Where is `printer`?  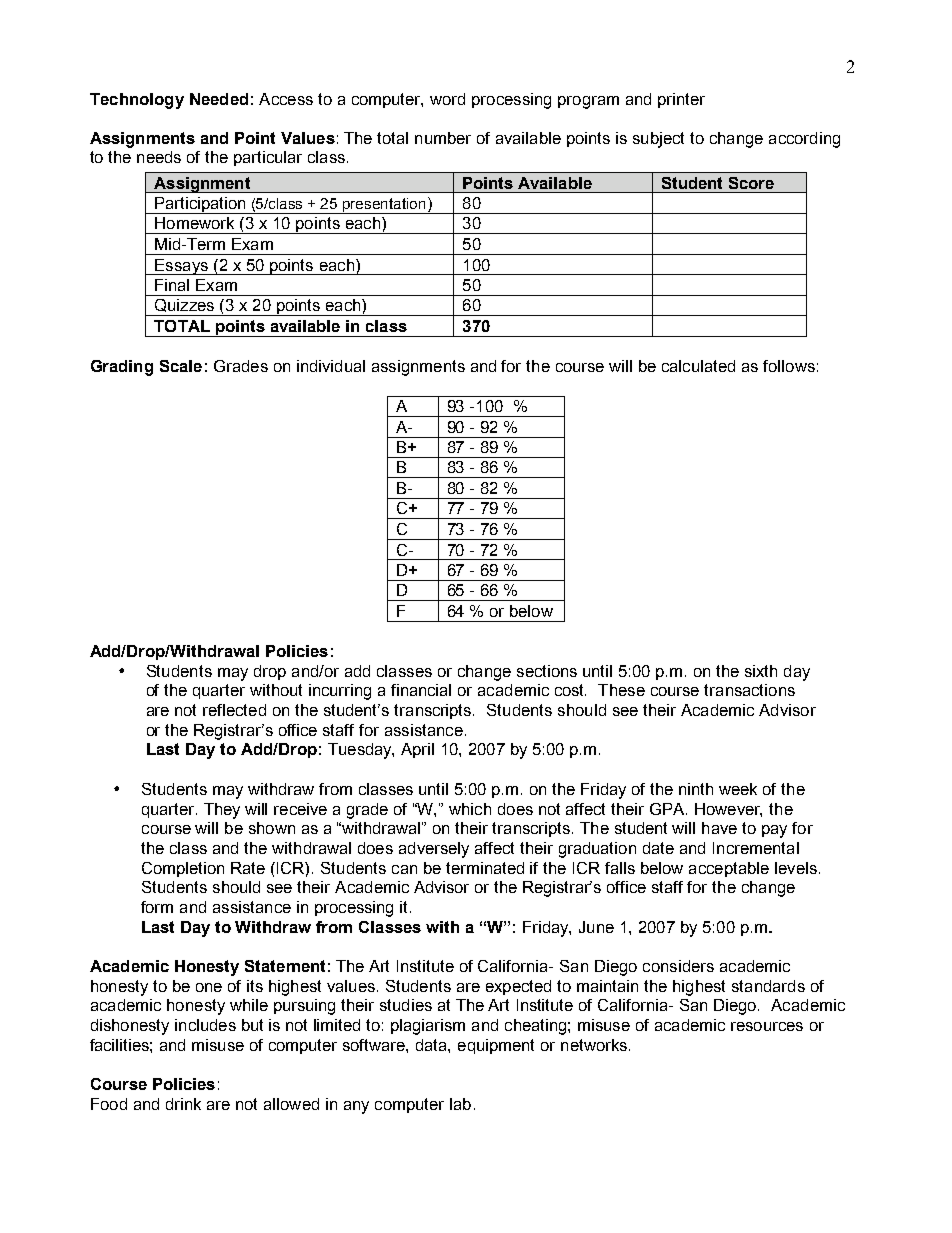 printer is located at coordinates (681, 100).
